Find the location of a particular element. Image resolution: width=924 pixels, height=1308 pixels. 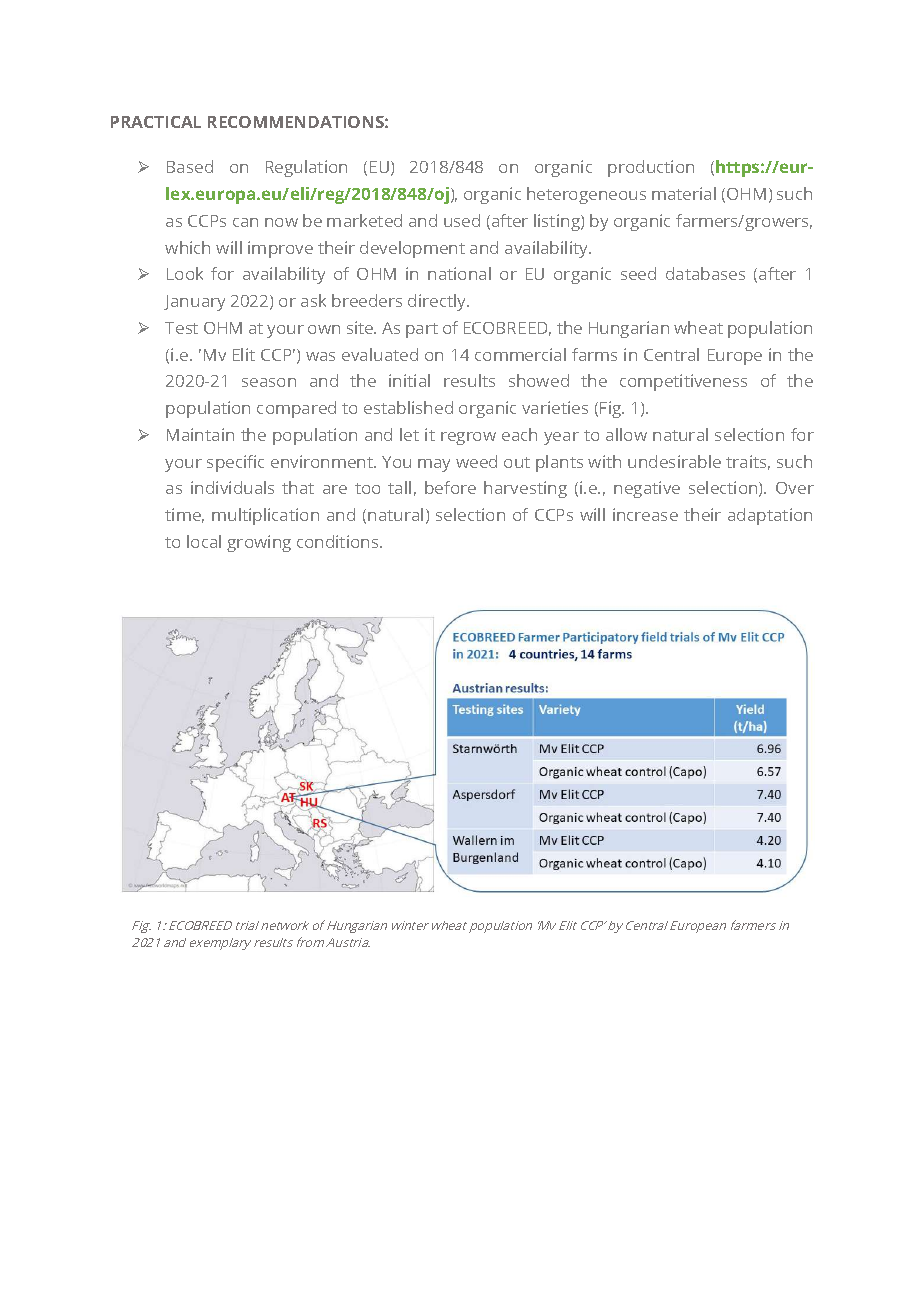

PRACTICAL is located at coordinates (156, 122).
